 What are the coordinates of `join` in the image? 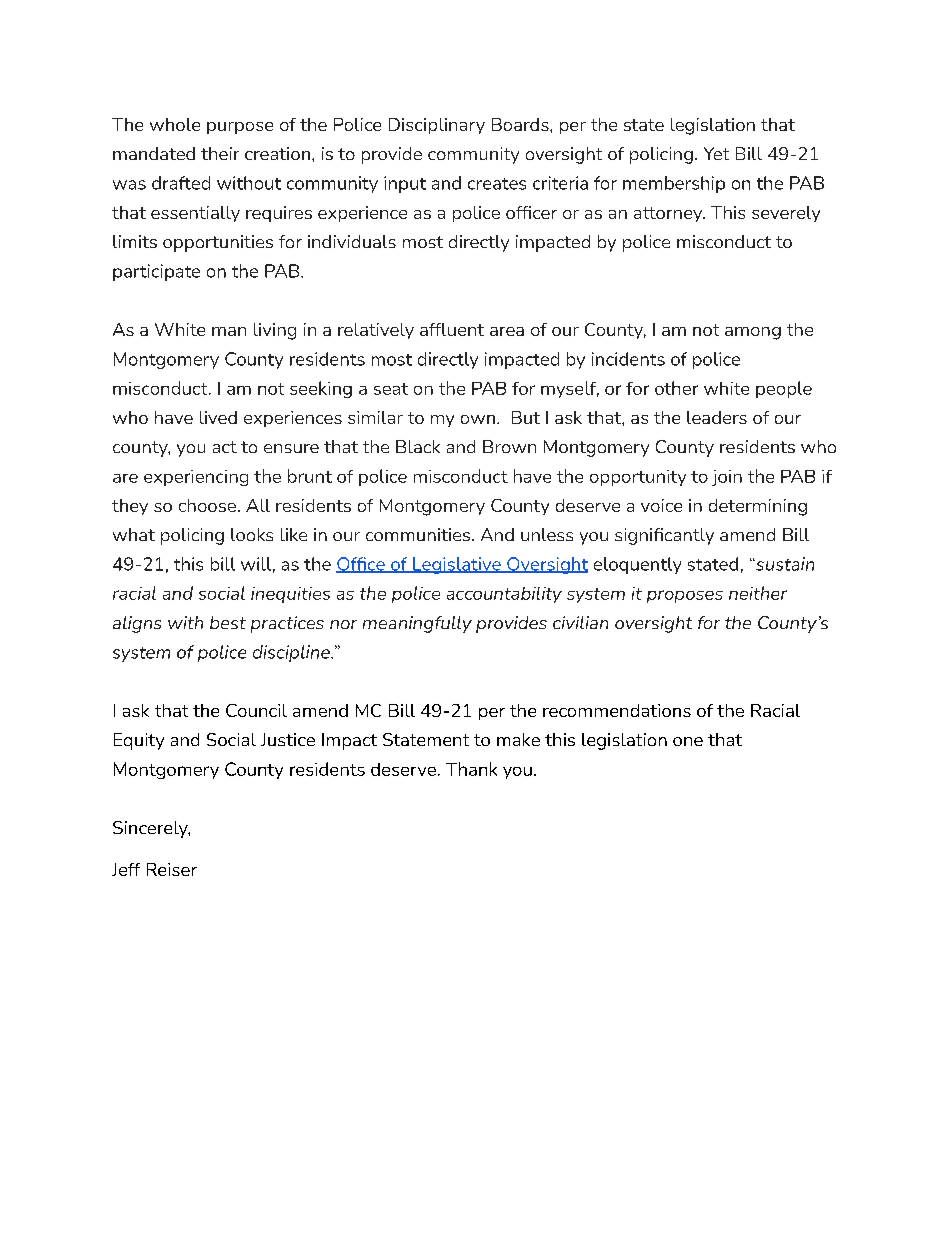 It's located at (727, 478).
